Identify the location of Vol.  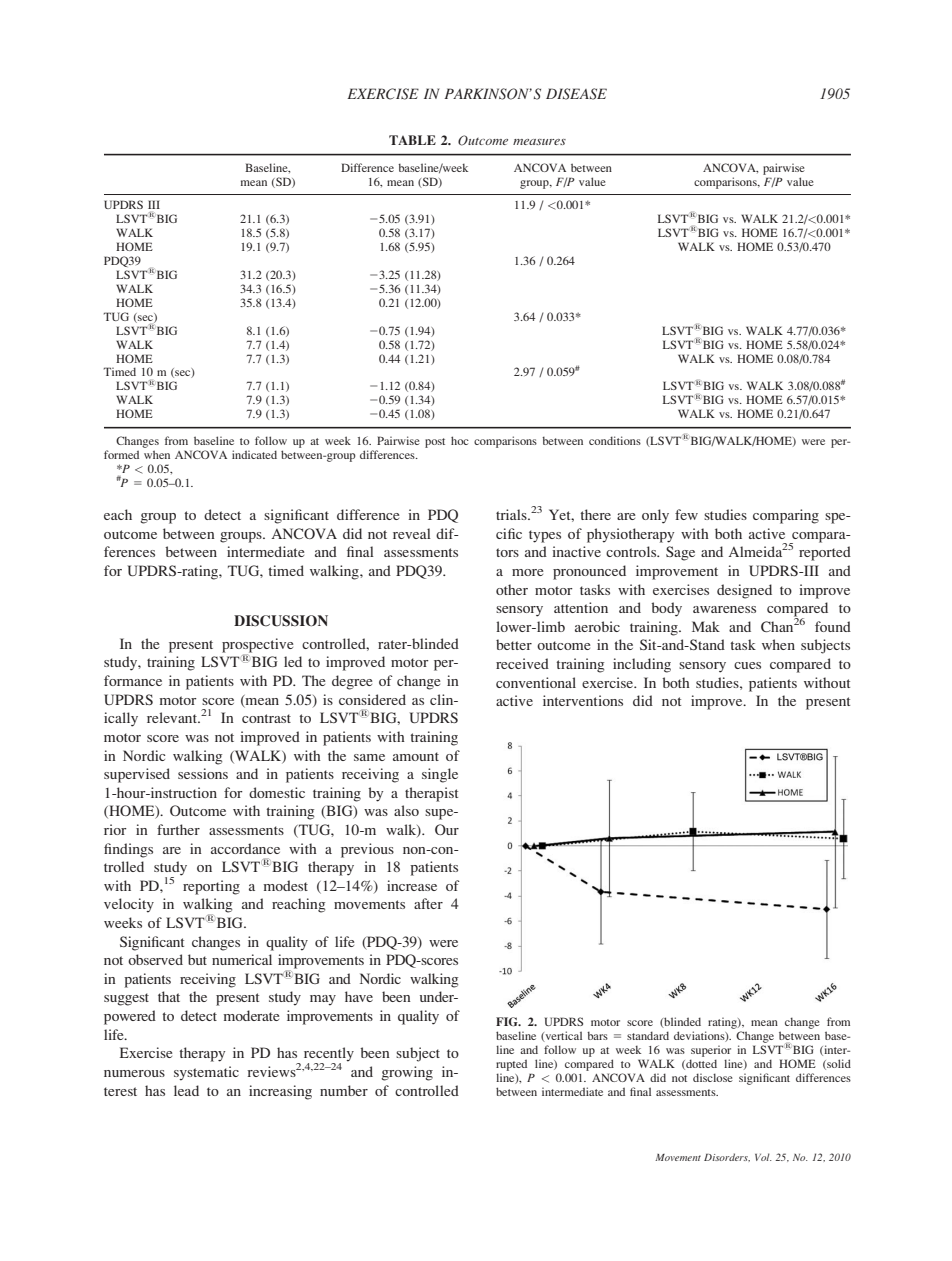
(763, 1157).
